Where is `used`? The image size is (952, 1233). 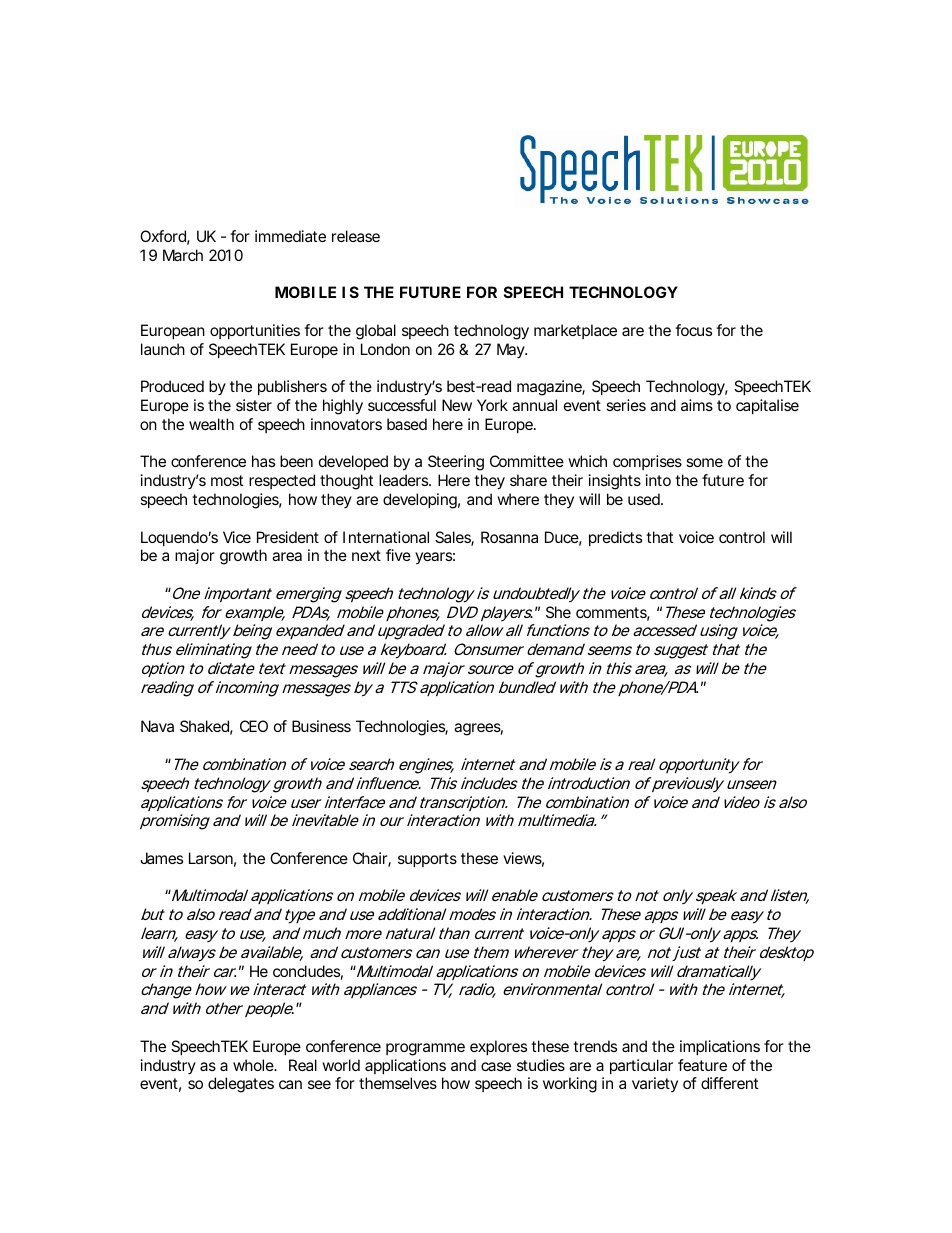
used is located at coordinates (644, 499).
